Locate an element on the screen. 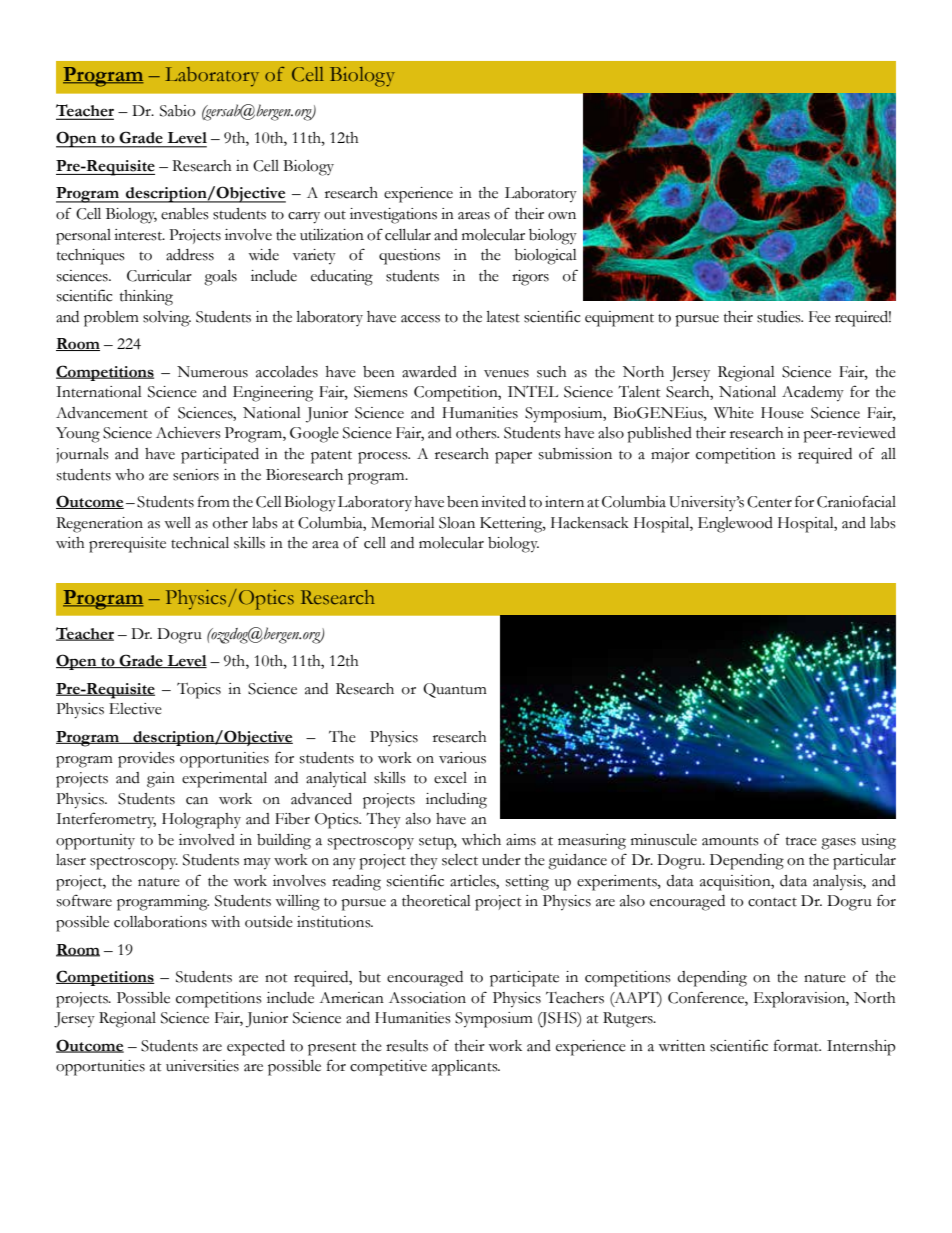 This screenshot has width=952, height=1233. Quantum is located at coordinates (455, 690).
